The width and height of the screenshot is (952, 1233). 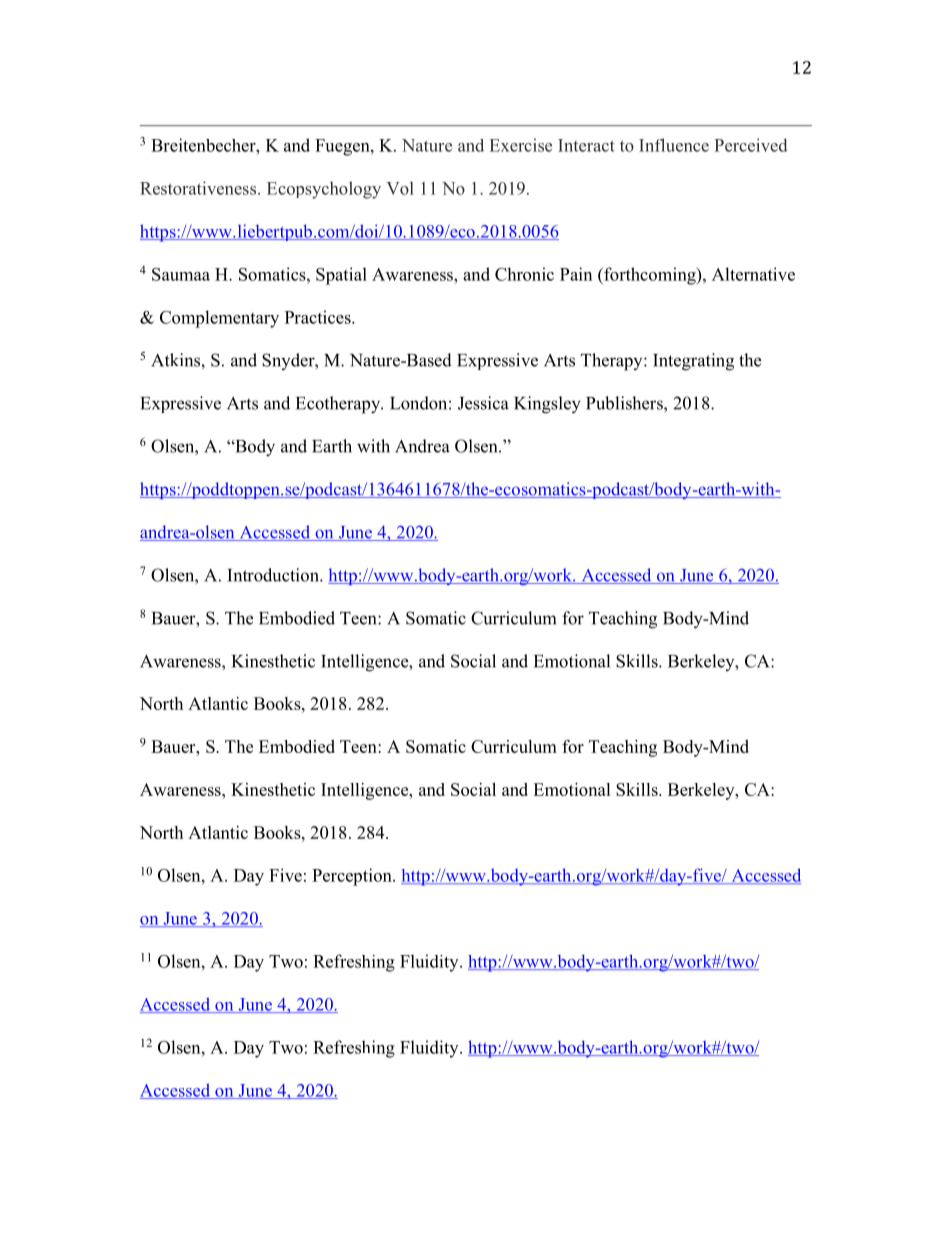 I want to click on forthcoming, so click(x=650, y=276).
